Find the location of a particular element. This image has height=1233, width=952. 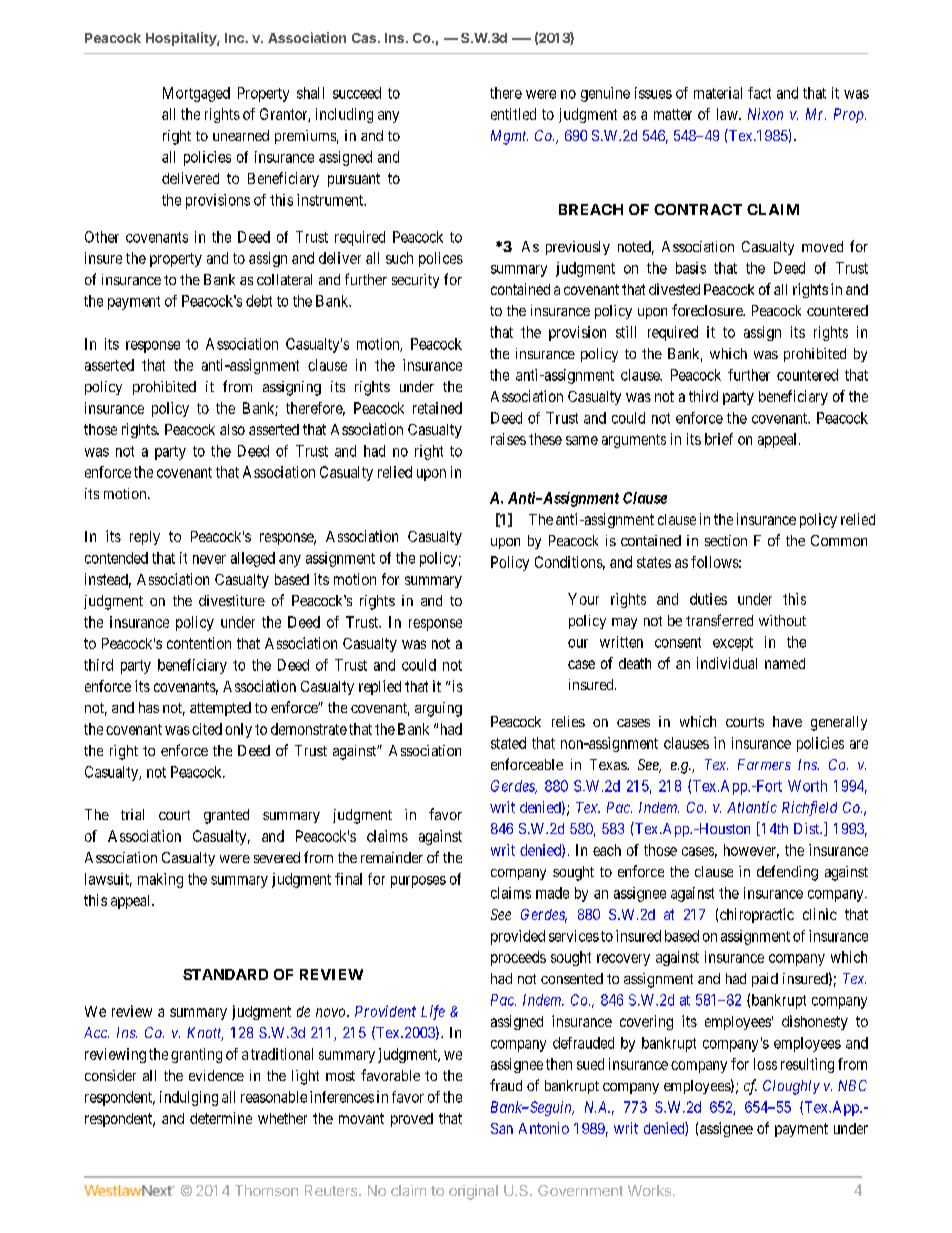

named is located at coordinates (785, 663).
